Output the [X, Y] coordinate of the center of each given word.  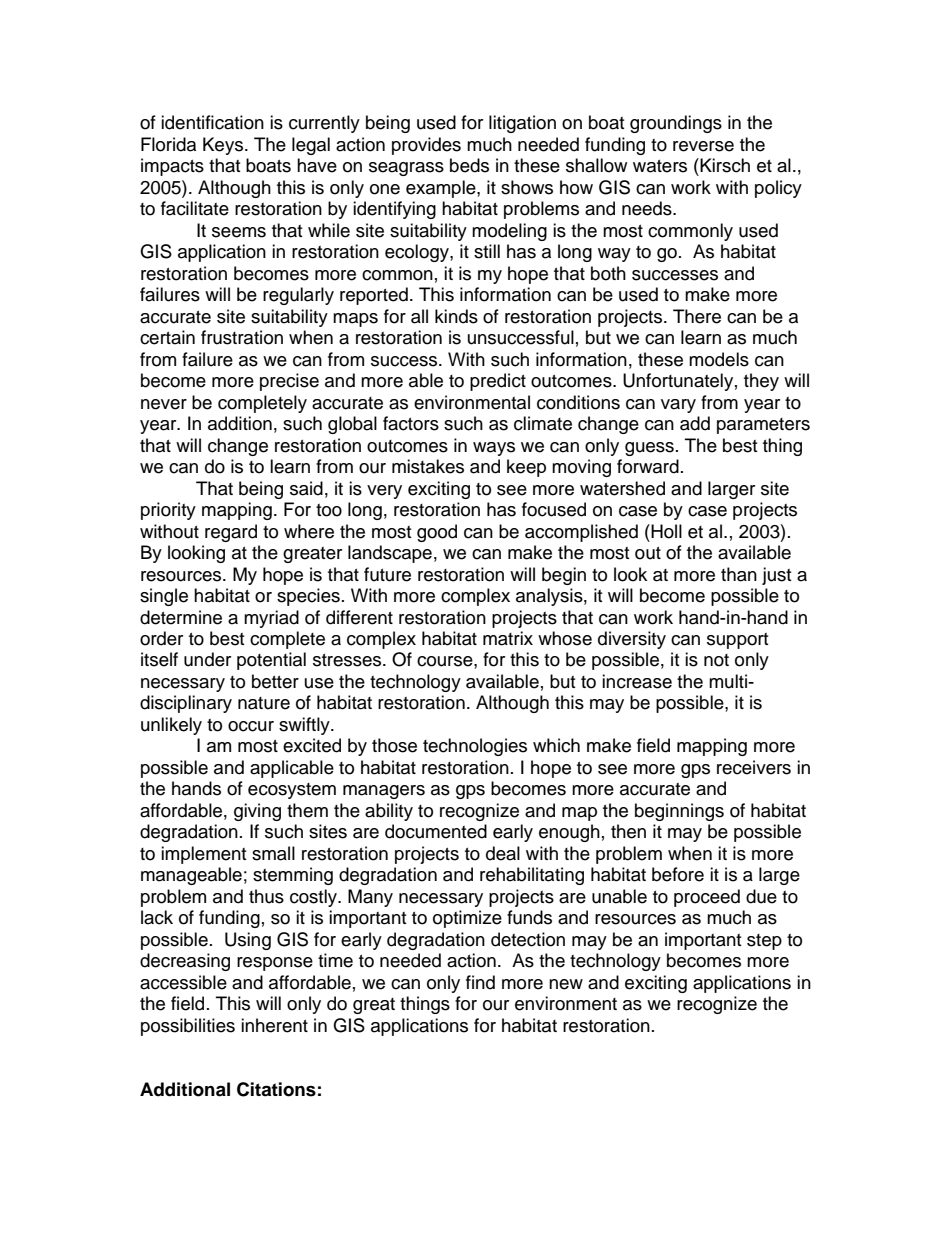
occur [251, 726]
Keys [224, 146]
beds [469, 165]
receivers [754, 767]
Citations [276, 1089]
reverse [703, 146]
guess [649, 449]
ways [494, 449]
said [306, 488]
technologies [475, 747]
